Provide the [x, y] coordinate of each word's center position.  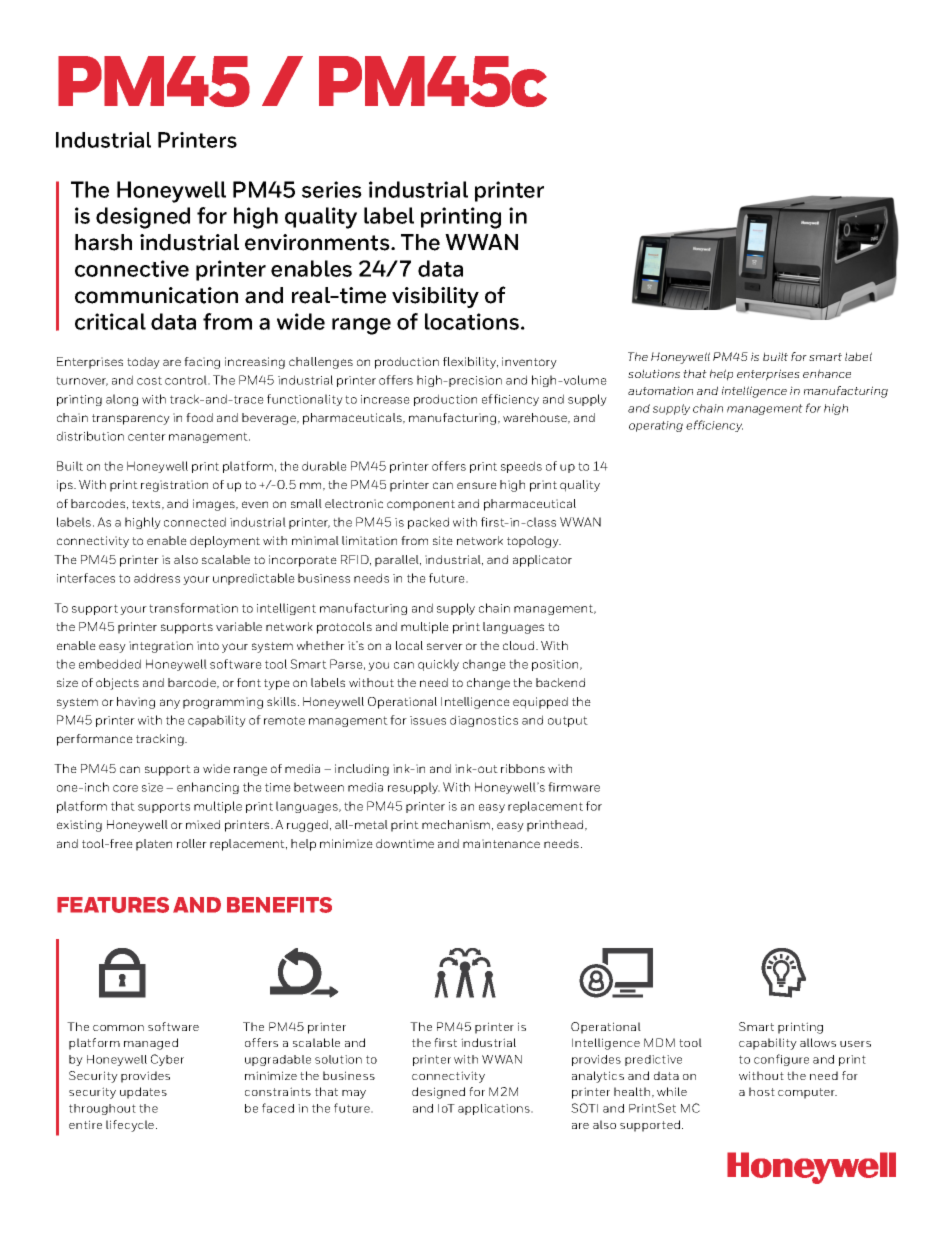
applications [495, 1109]
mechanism [456, 824]
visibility [435, 297]
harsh [103, 242]
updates [143, 1093]
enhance [827, 373]
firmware [574, 787]
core [125, 788]
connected [195, 522]
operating [656, 426]
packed [428, 523]
